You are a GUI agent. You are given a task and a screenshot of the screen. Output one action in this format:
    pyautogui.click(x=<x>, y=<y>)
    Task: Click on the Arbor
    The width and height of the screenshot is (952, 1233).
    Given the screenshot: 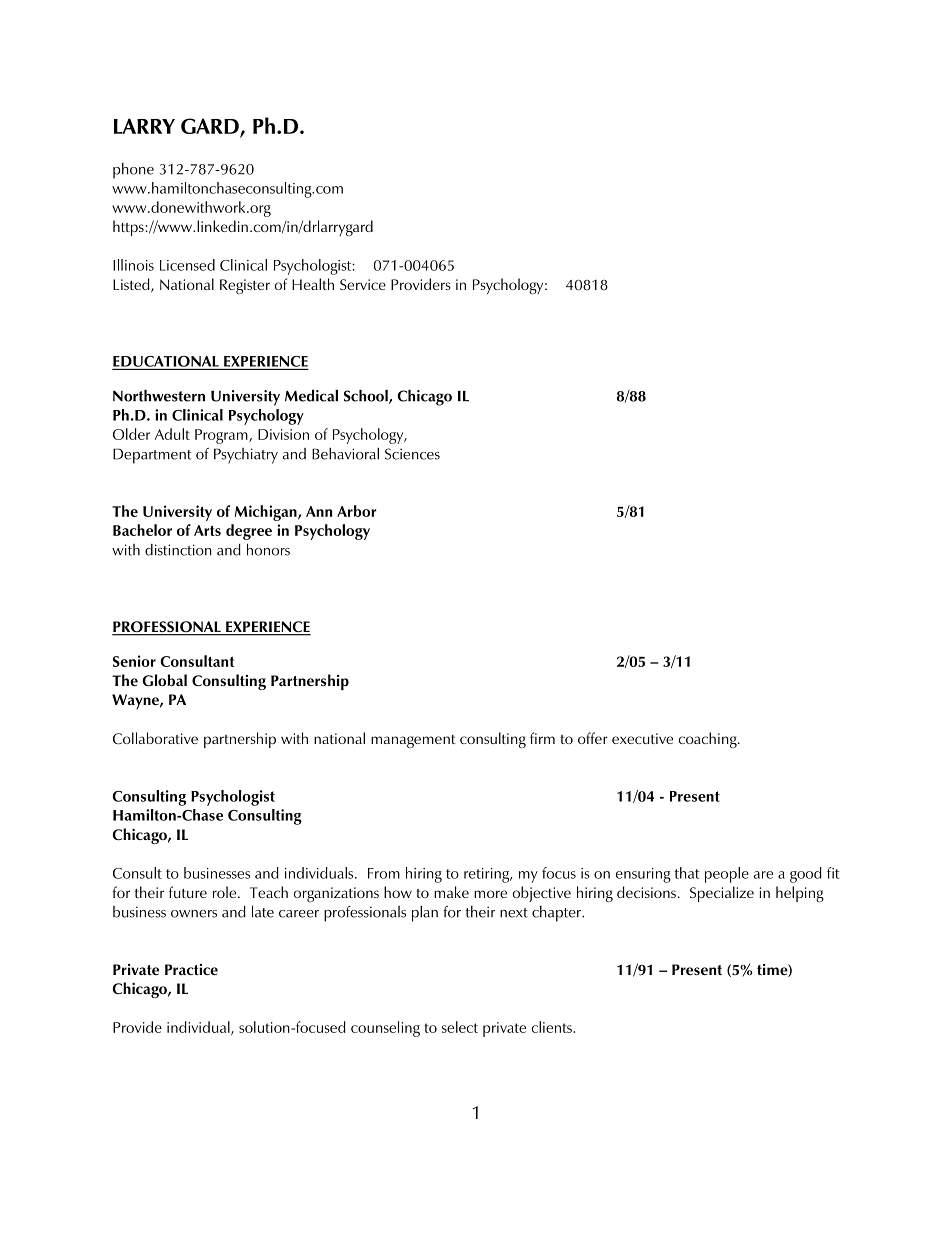 What is the action you would take?
    pyautogui.click(x=356, y=511)
